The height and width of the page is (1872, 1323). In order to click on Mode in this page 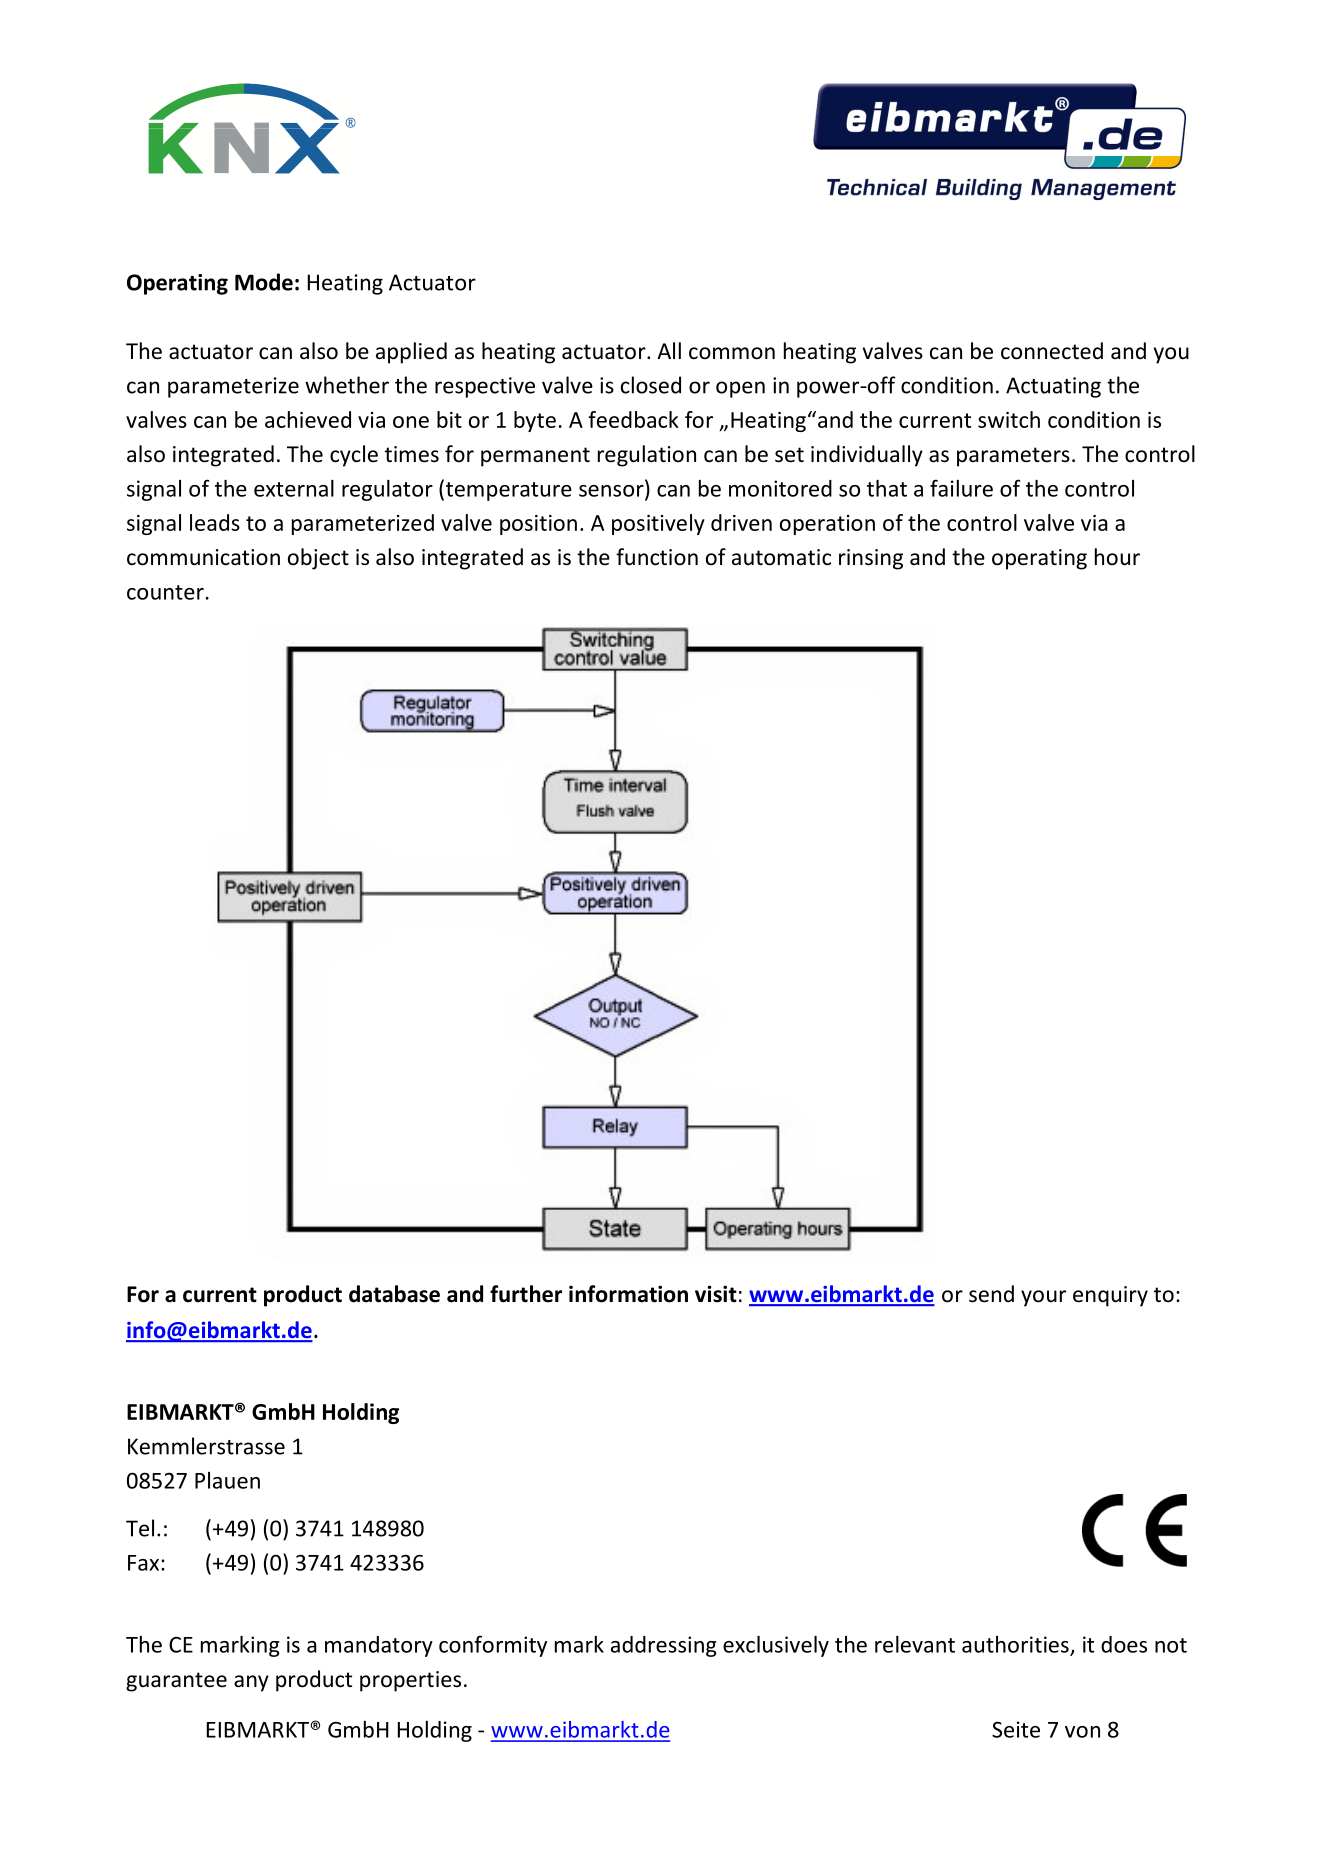, I will do `click(264, 282)`.
